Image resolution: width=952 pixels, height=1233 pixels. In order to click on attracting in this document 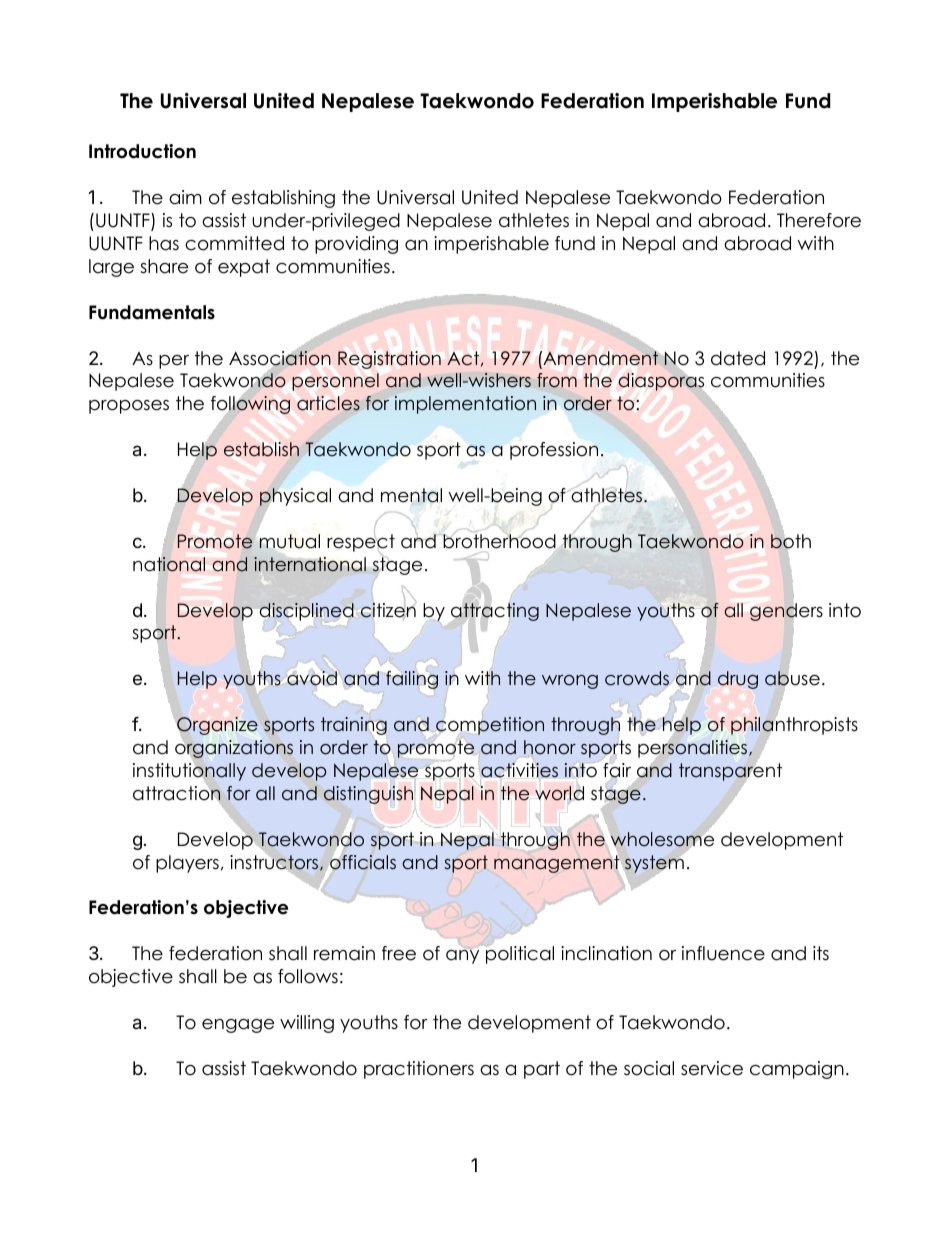, I will do `click(495, 612)`.
